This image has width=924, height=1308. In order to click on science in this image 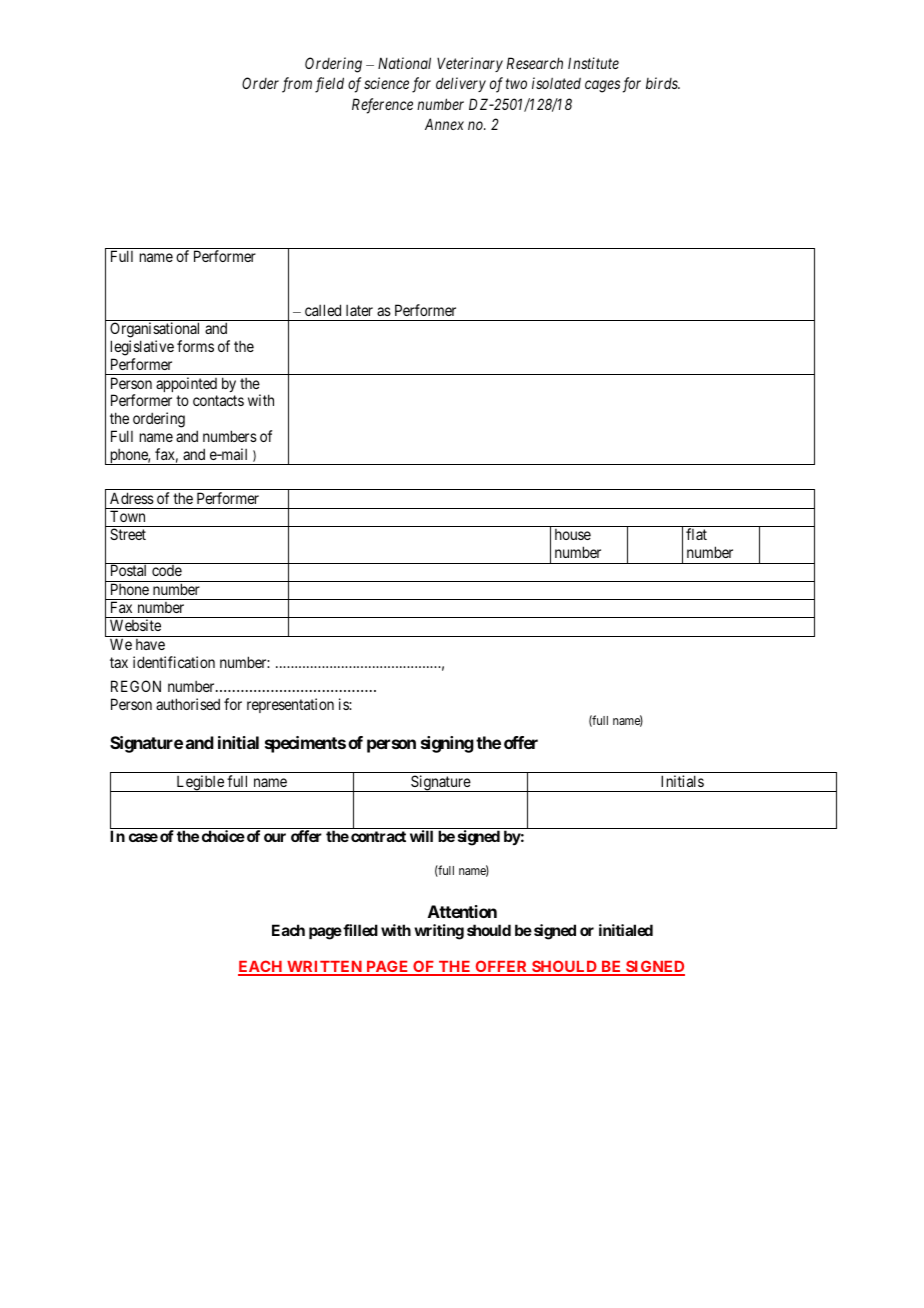, I will do `click(386, 83)`.
